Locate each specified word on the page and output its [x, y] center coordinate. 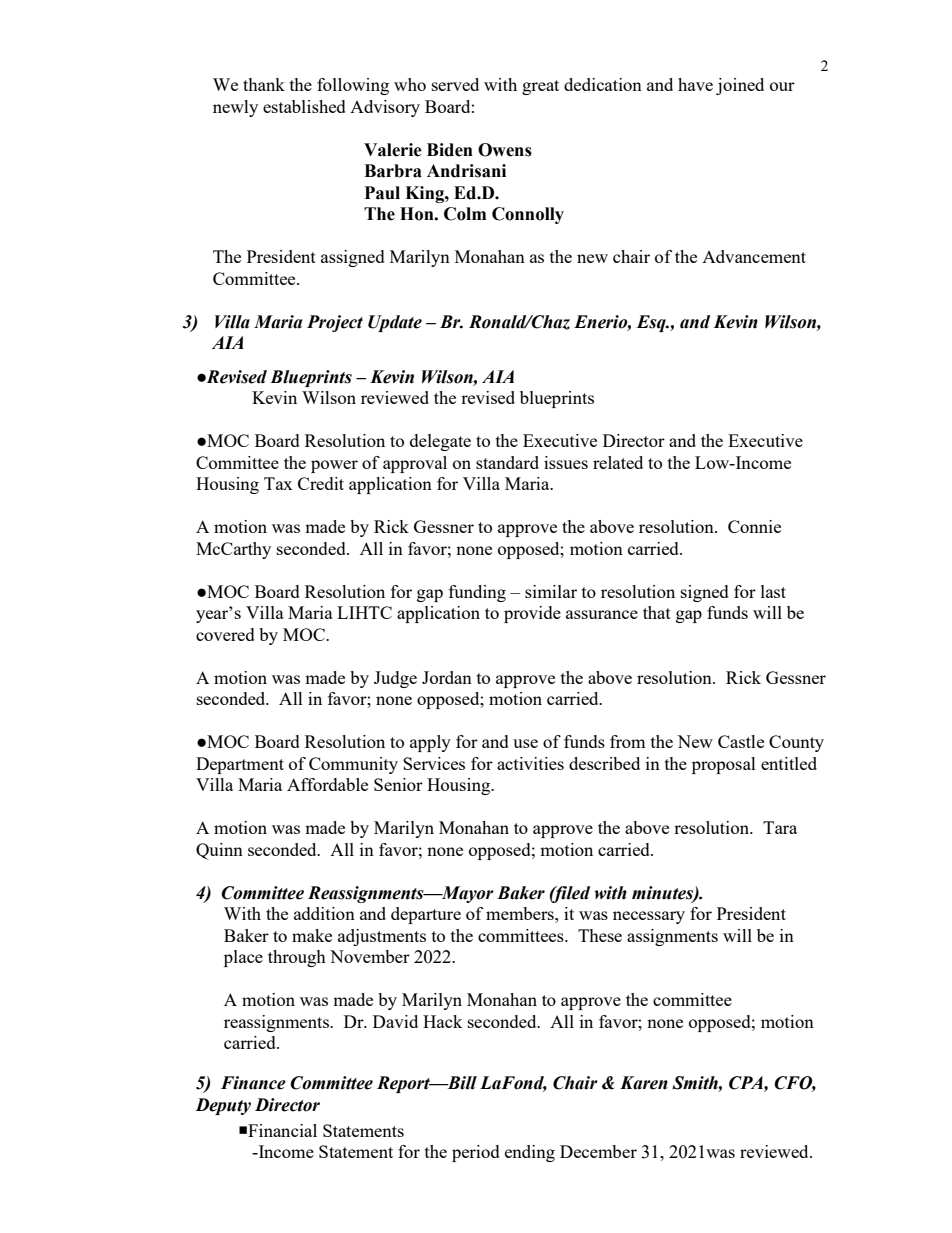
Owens [505, 150]
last [773, 591]
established [304, 106]
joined [740, 86]
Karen [644, 1083]
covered [225, 634]
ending [530, 1153]
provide [532, 614]
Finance [253, 1083]
